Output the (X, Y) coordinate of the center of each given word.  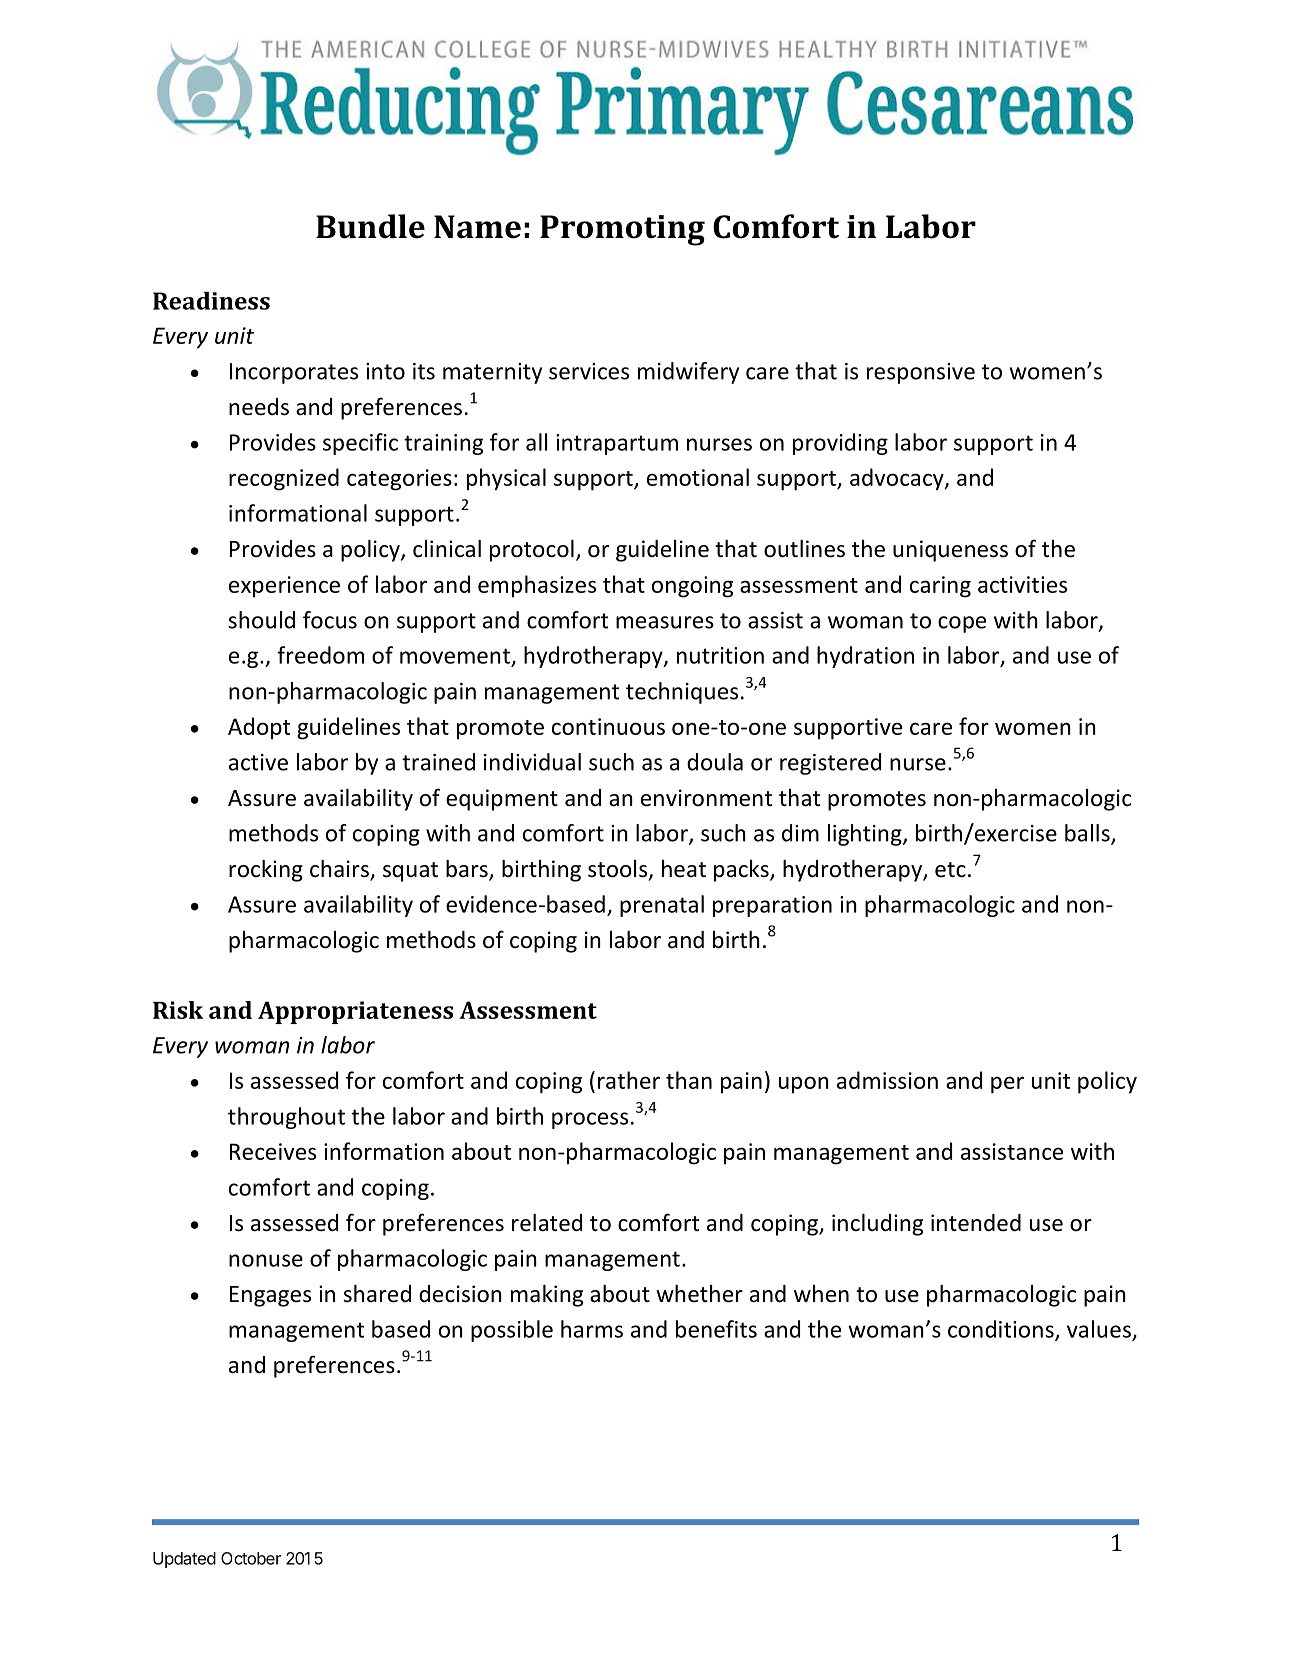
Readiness (211, 300)
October (251, 1558)
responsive (921, 373)
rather (629, 1080)
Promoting (622, 230)
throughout (286, 1118)
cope (962, 624)
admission (887, 1080)
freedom (320, 655)
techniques (682, 693)
